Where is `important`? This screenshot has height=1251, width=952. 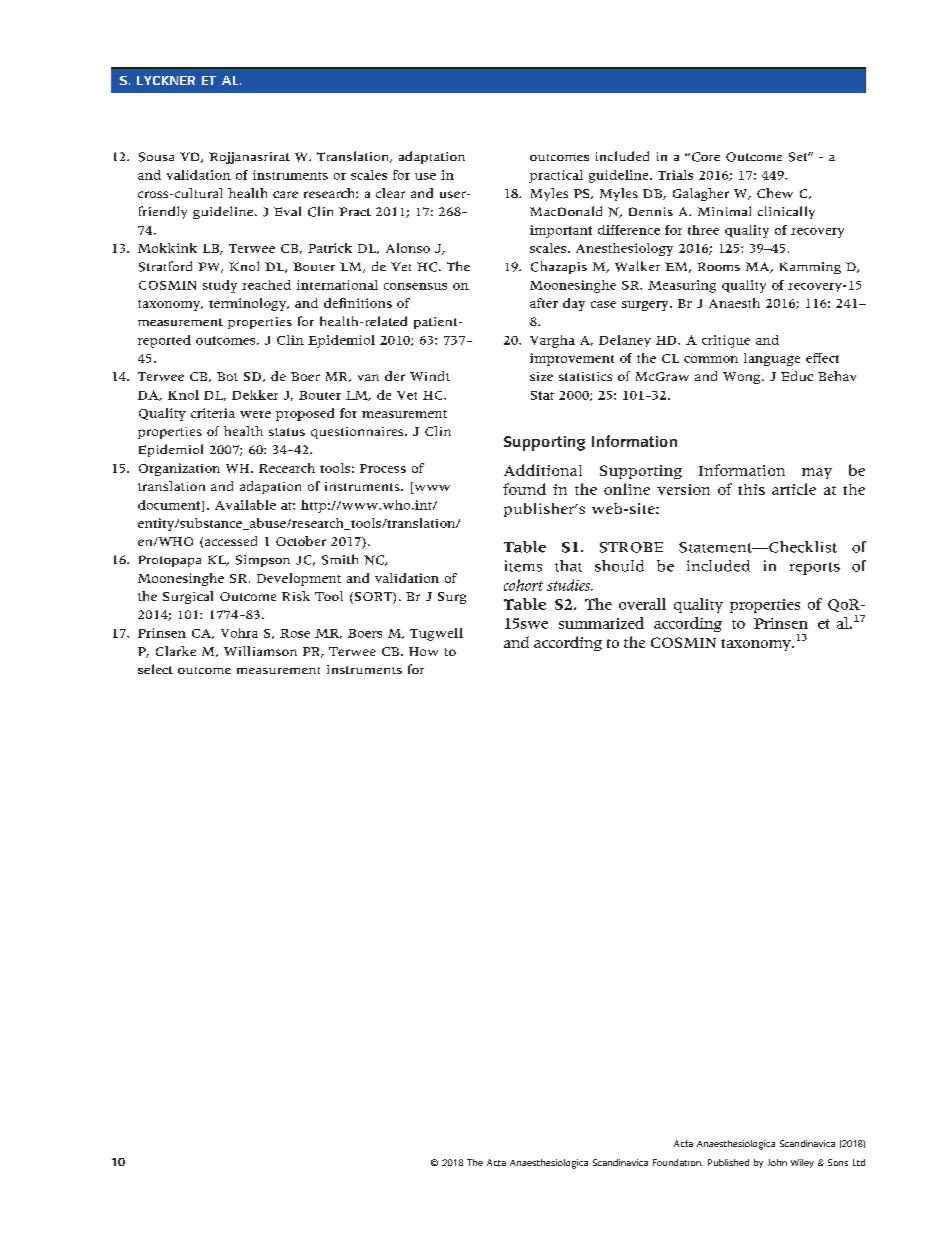 important is located at coordinates (561, 231).
